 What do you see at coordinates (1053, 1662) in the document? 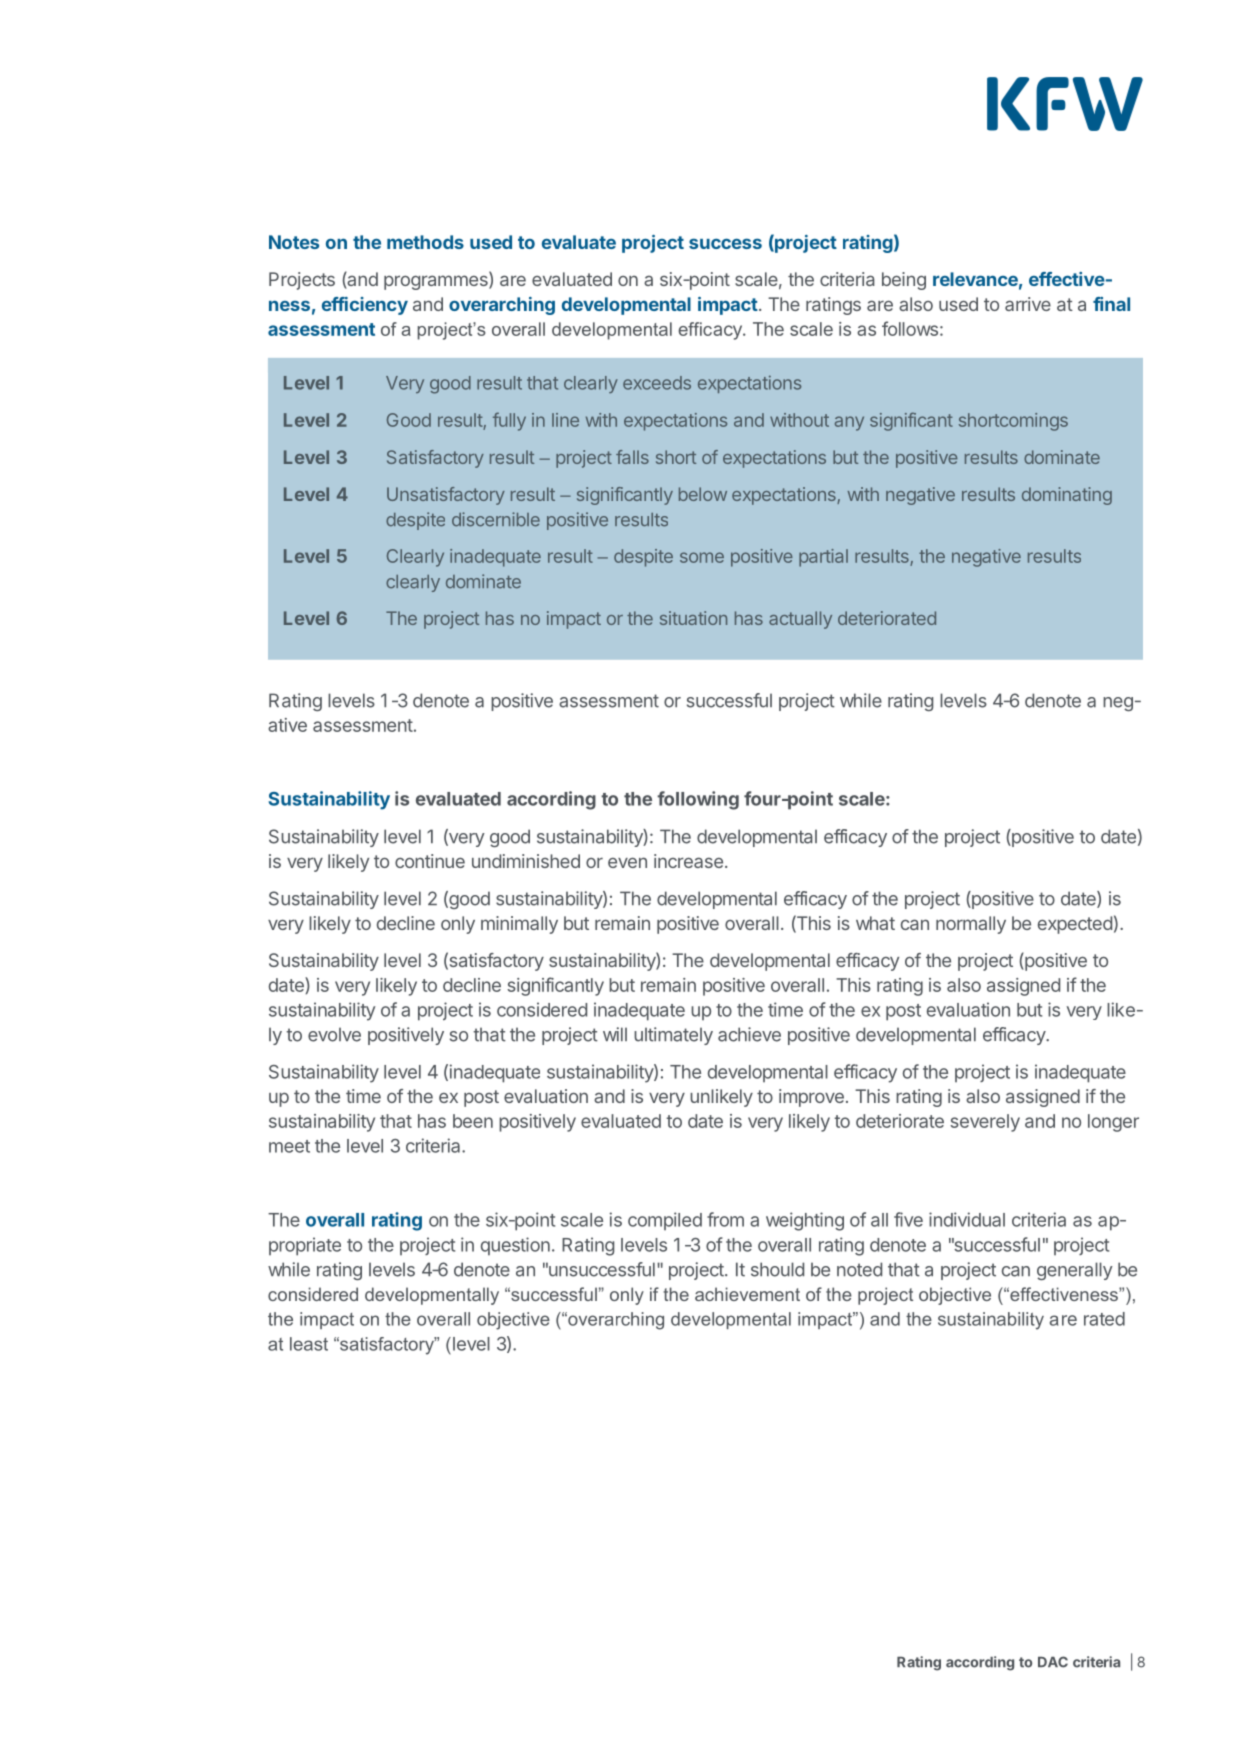
I see `DAC` at bounding box center [1053, 1662].
